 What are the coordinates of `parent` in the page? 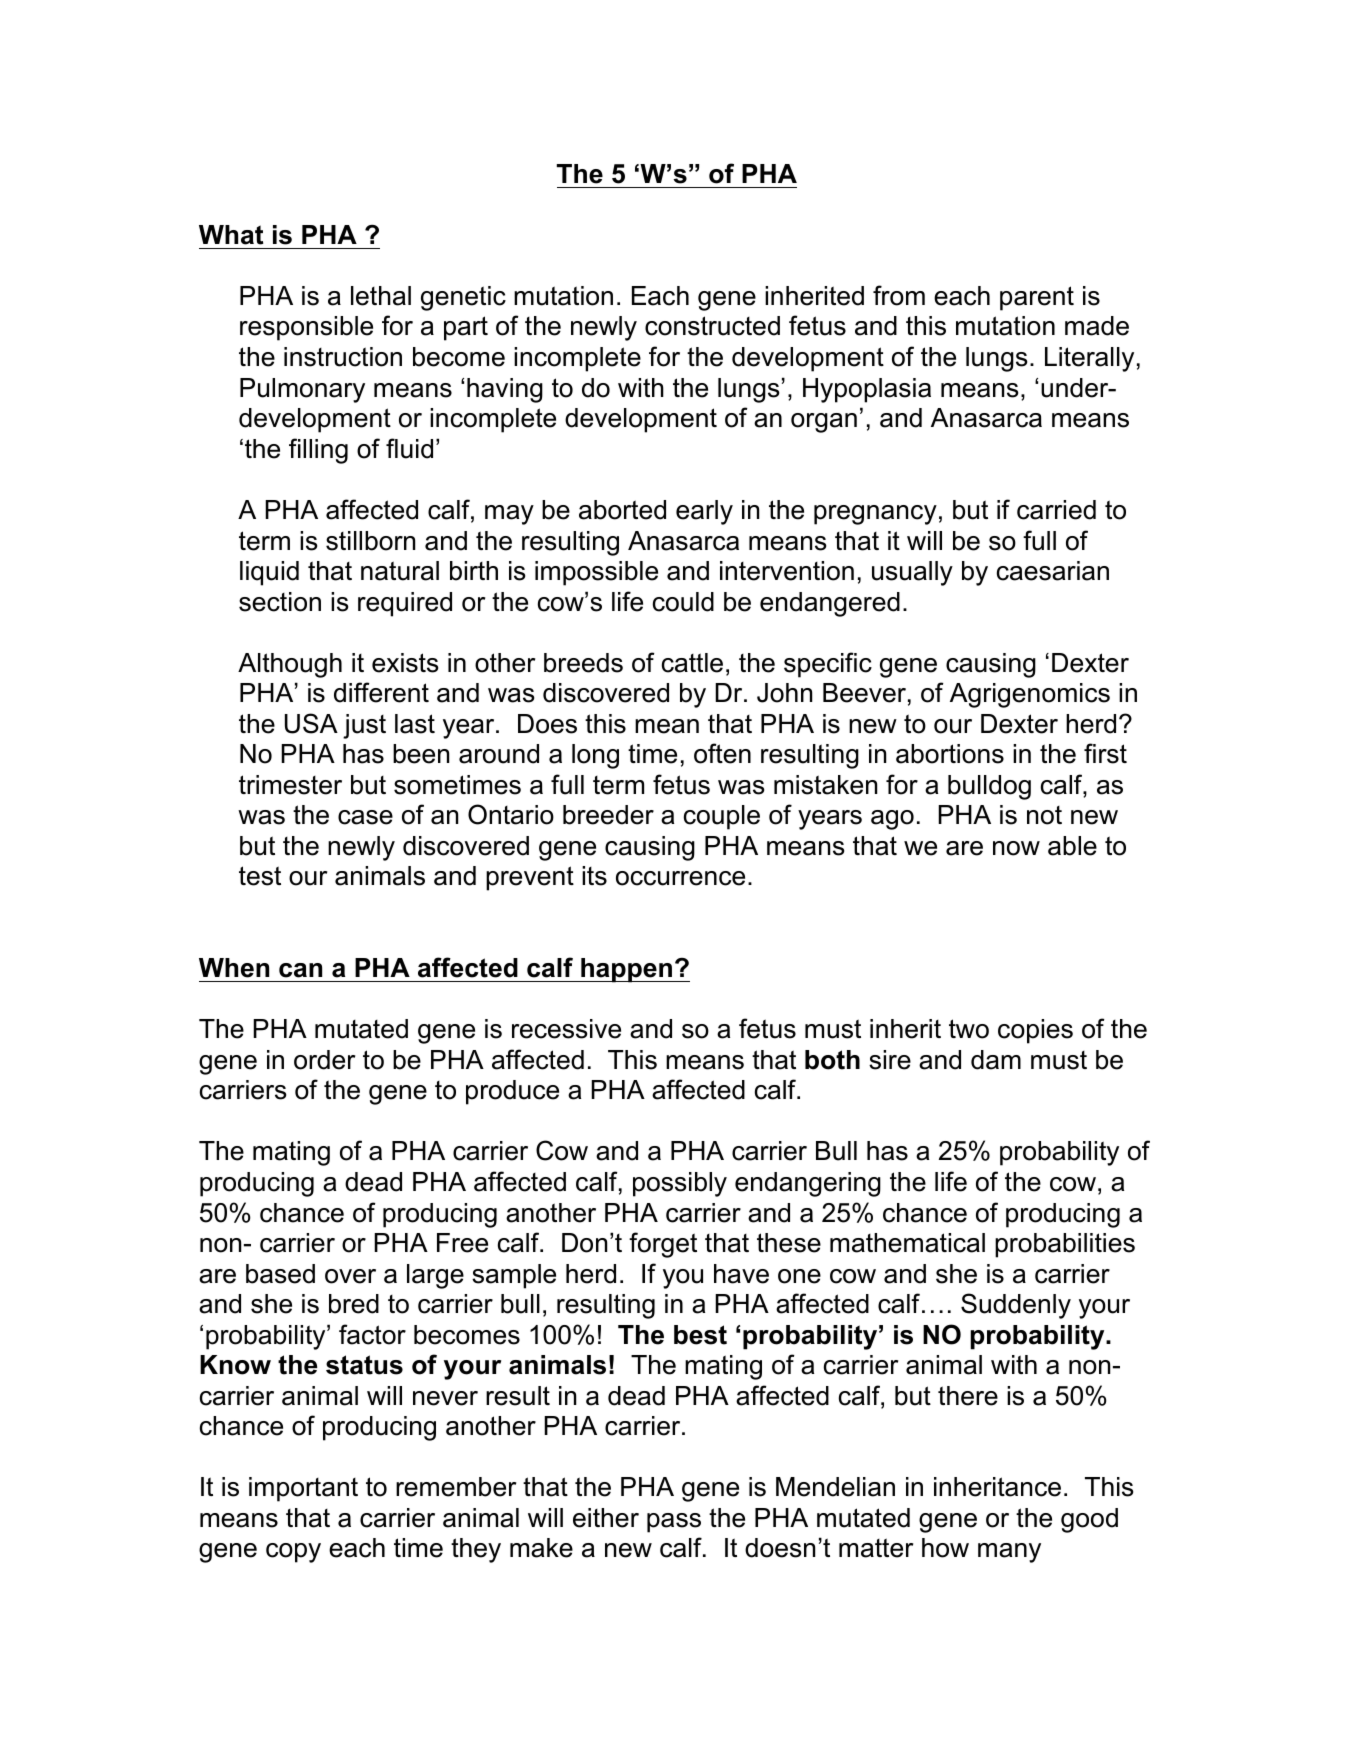 It's located at (1037, 298).
